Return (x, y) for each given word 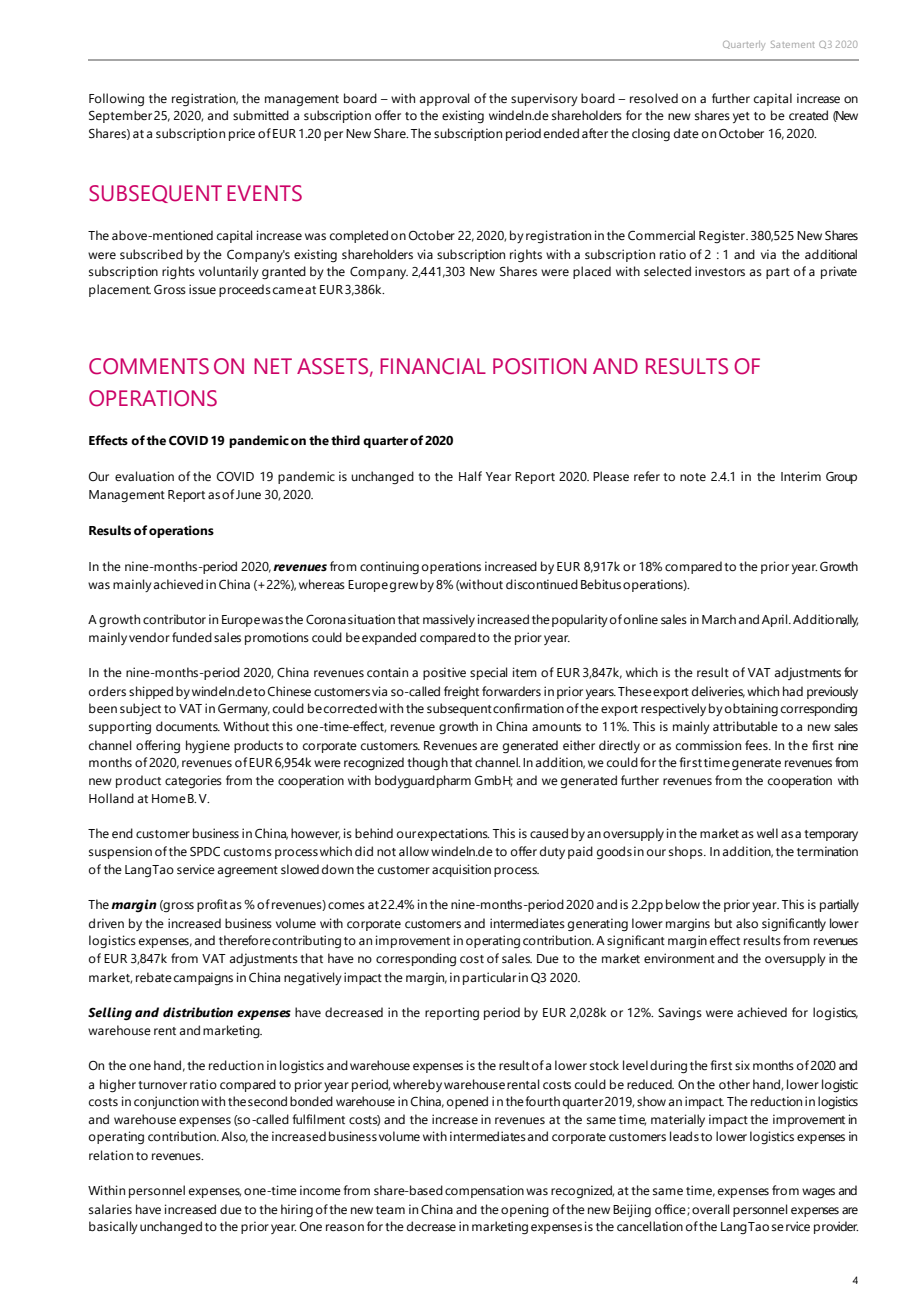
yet (741, 117)
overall (710, 1209)
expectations (453, 834)
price (242, 134)
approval (444, 99)
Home (169, 799)
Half (470, 476)
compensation (484, 1191)
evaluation (144, 476)
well (767, 833)
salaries (110, 1209)
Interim (801, 476)
